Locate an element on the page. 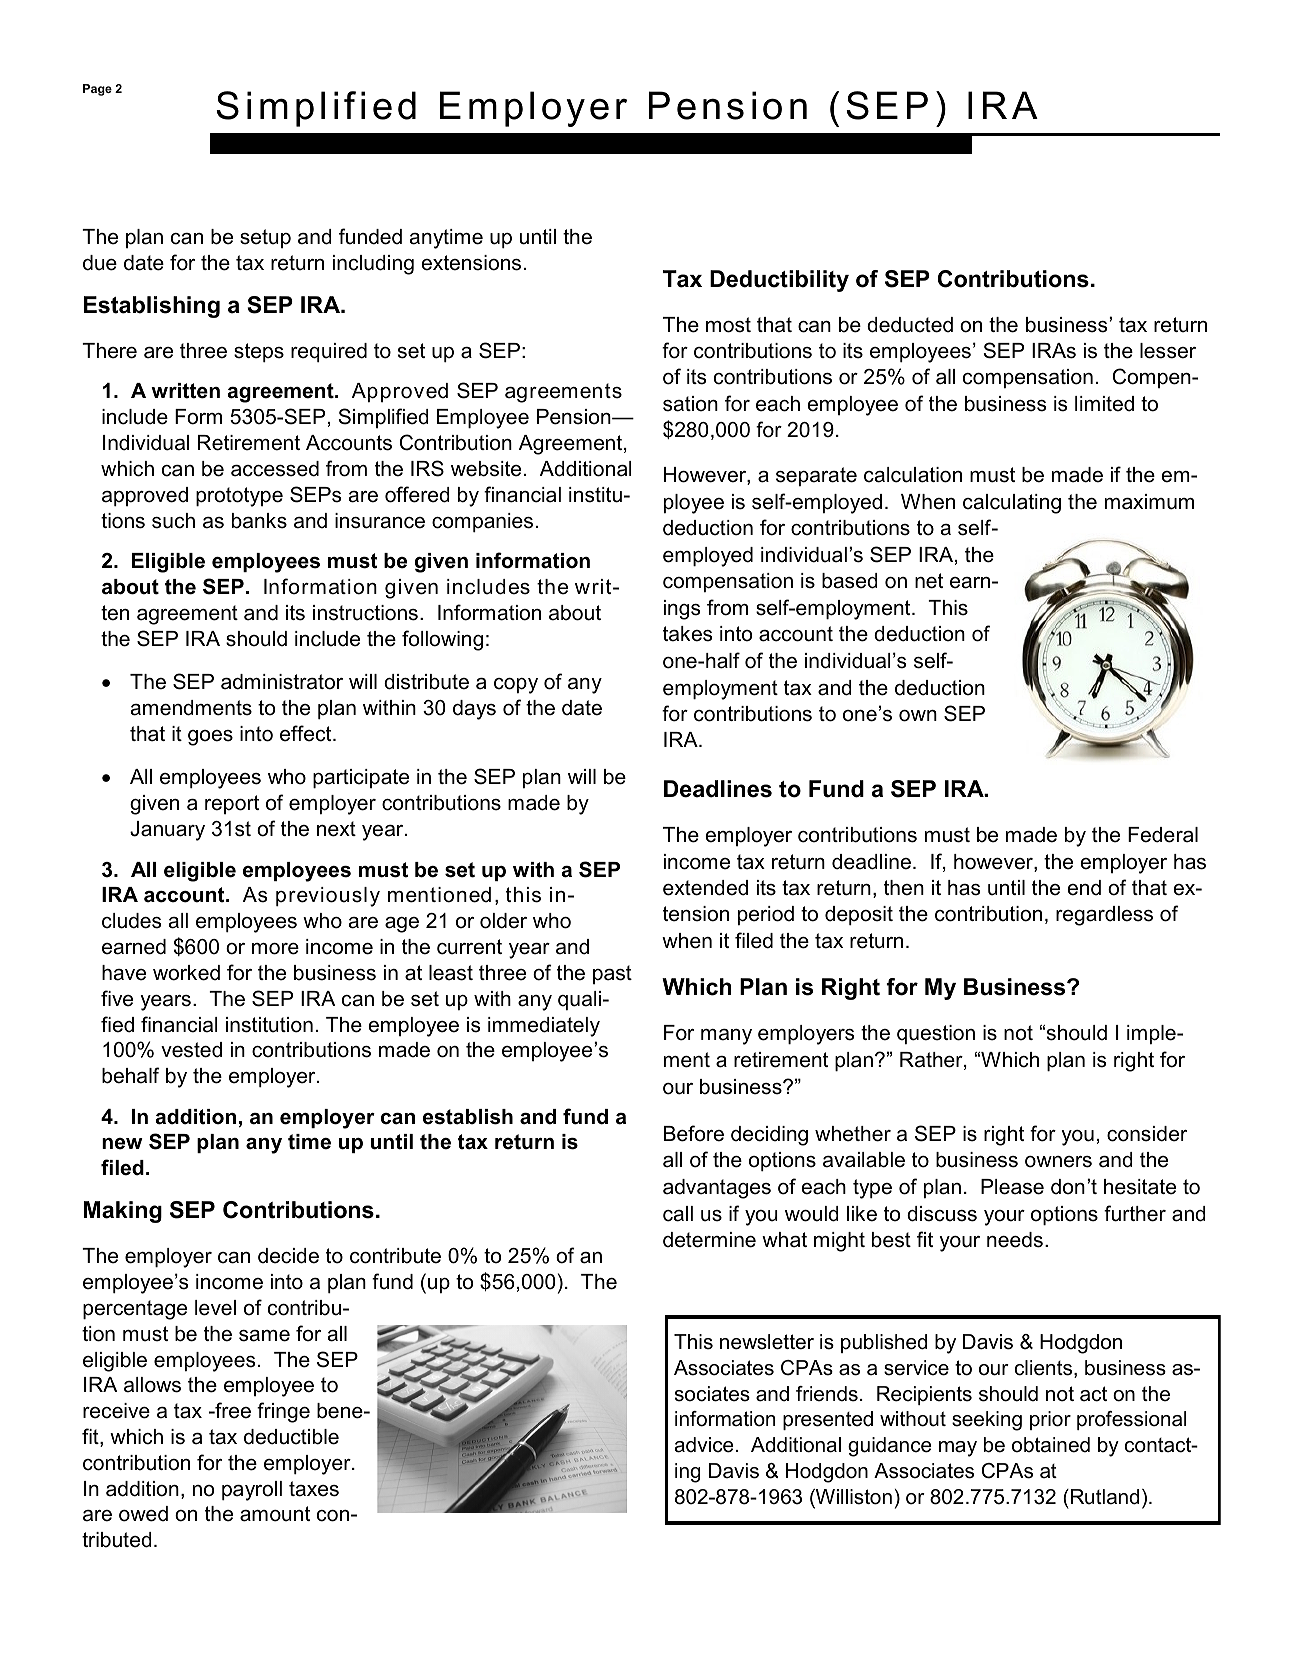 The width and height of the page is (1296, 1677). payroll is located at coordinates (252, 1491).
